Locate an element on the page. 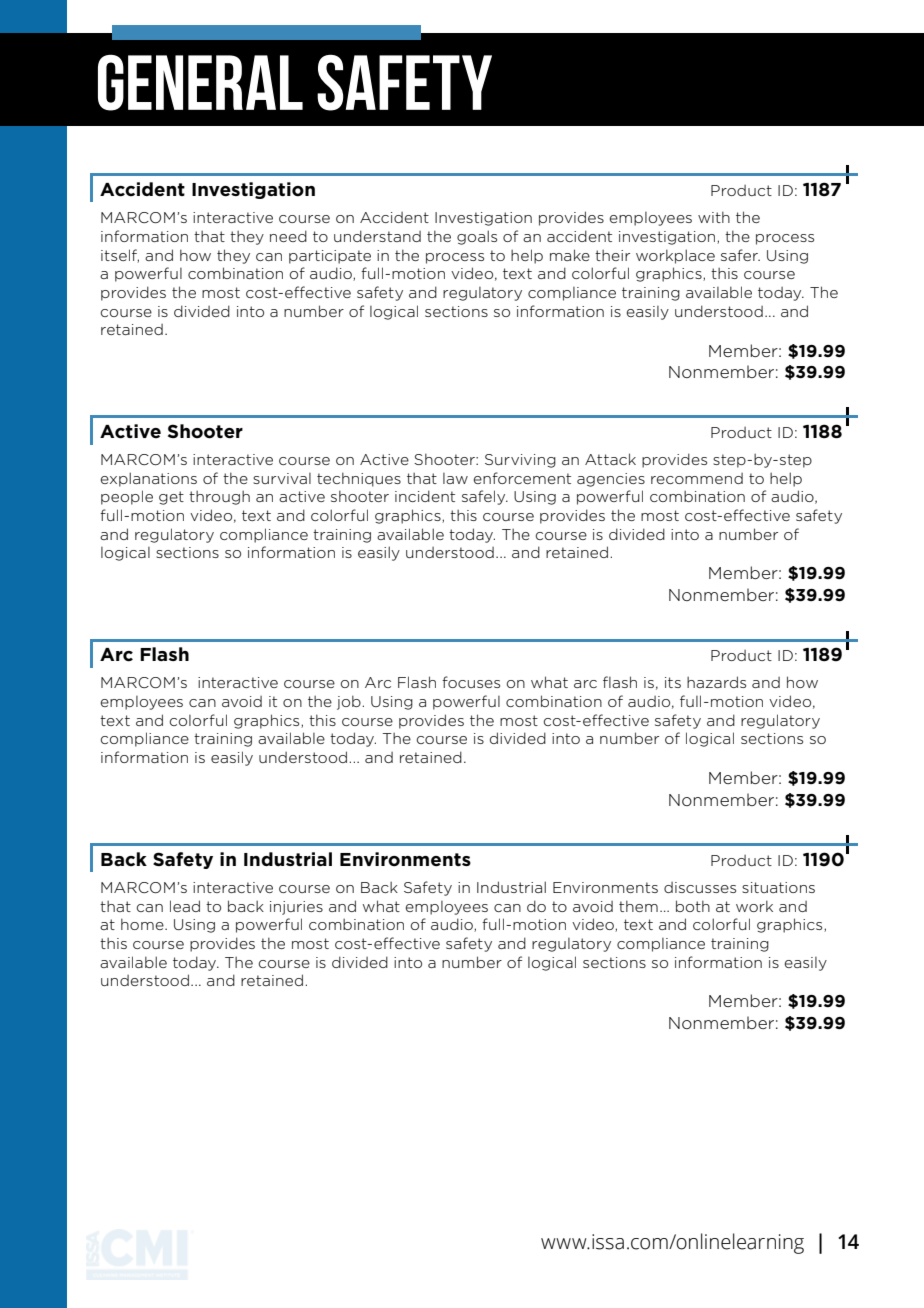 This image has width=924, height=1308. through is located at coordinates (219, 497).
